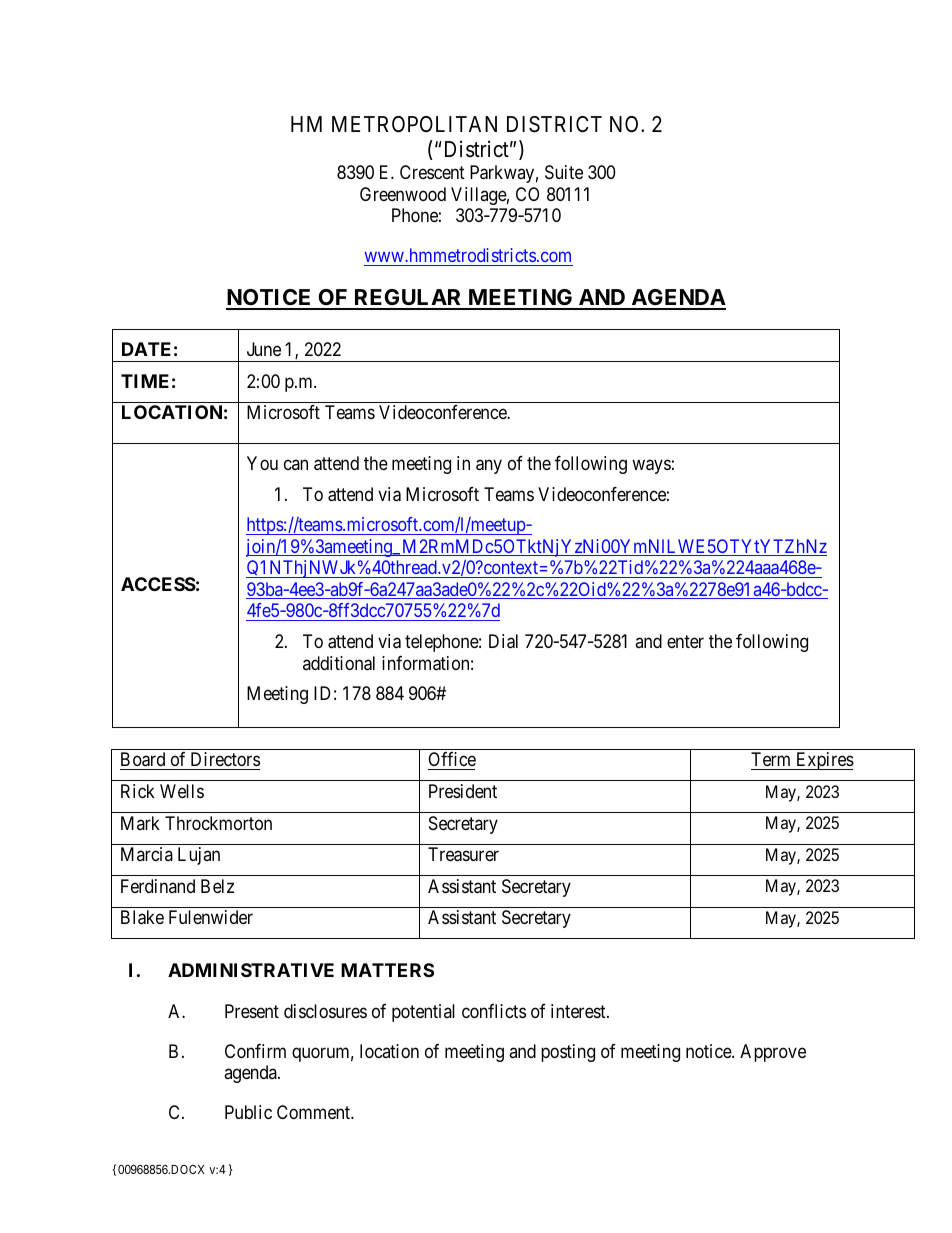 This page has height=1233, width=952. I want to click on Suite, so click(564, 172).
